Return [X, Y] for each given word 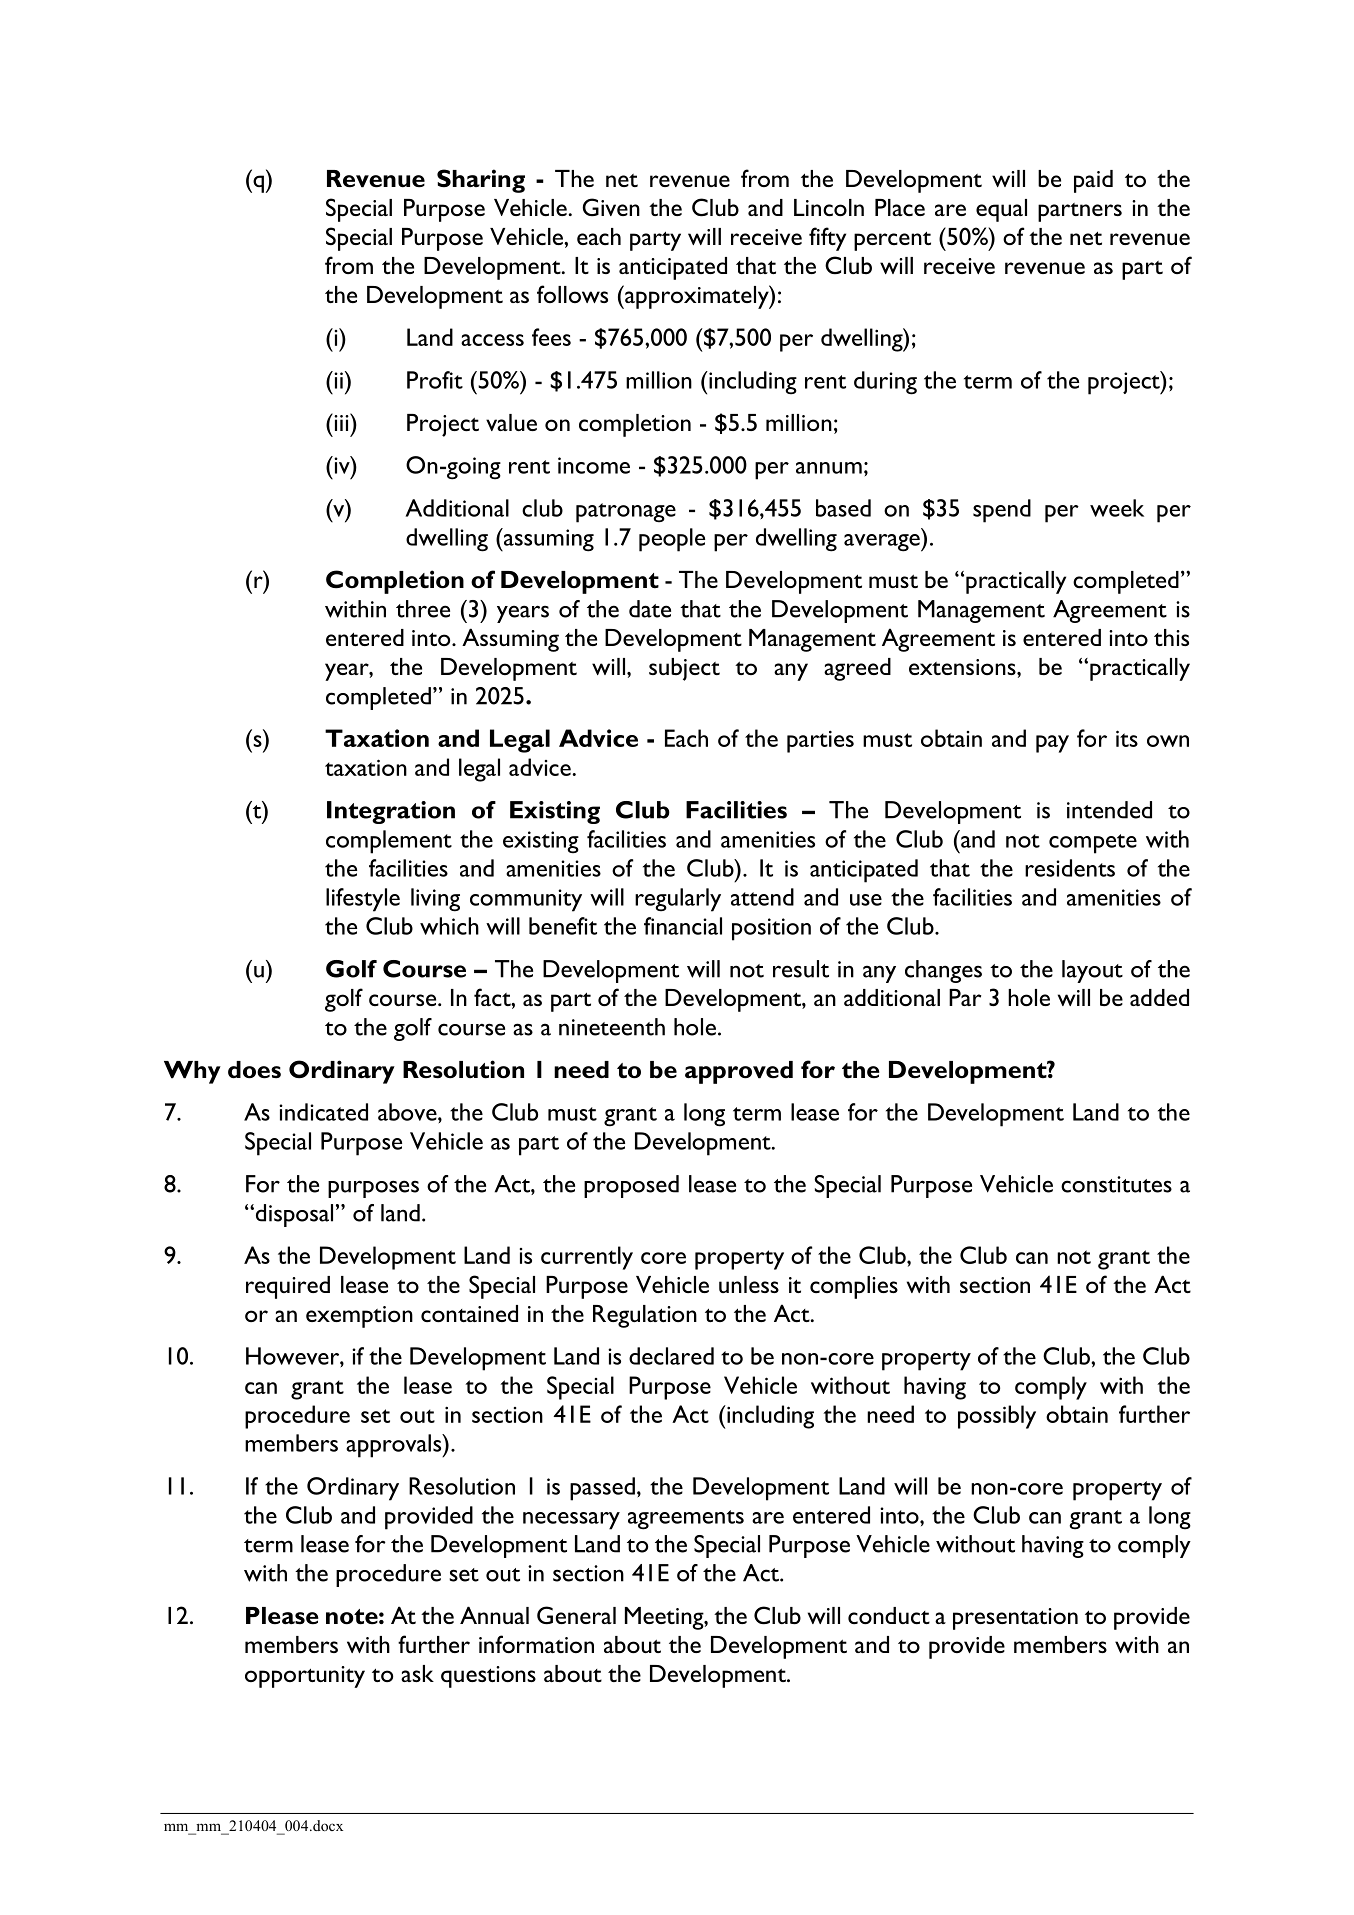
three [423, 609]
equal [1001, 210]
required [288, 1287]
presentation [1015, 1619]
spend [1002, 511]
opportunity [305, 1677]
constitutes [1116, 1184]
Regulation [645, 1316]
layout [1092, 971]
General [576, 1615]
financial [683, 926]
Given [611, 207]
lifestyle [363, 900]
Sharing [481, 181]
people [672, 540]
